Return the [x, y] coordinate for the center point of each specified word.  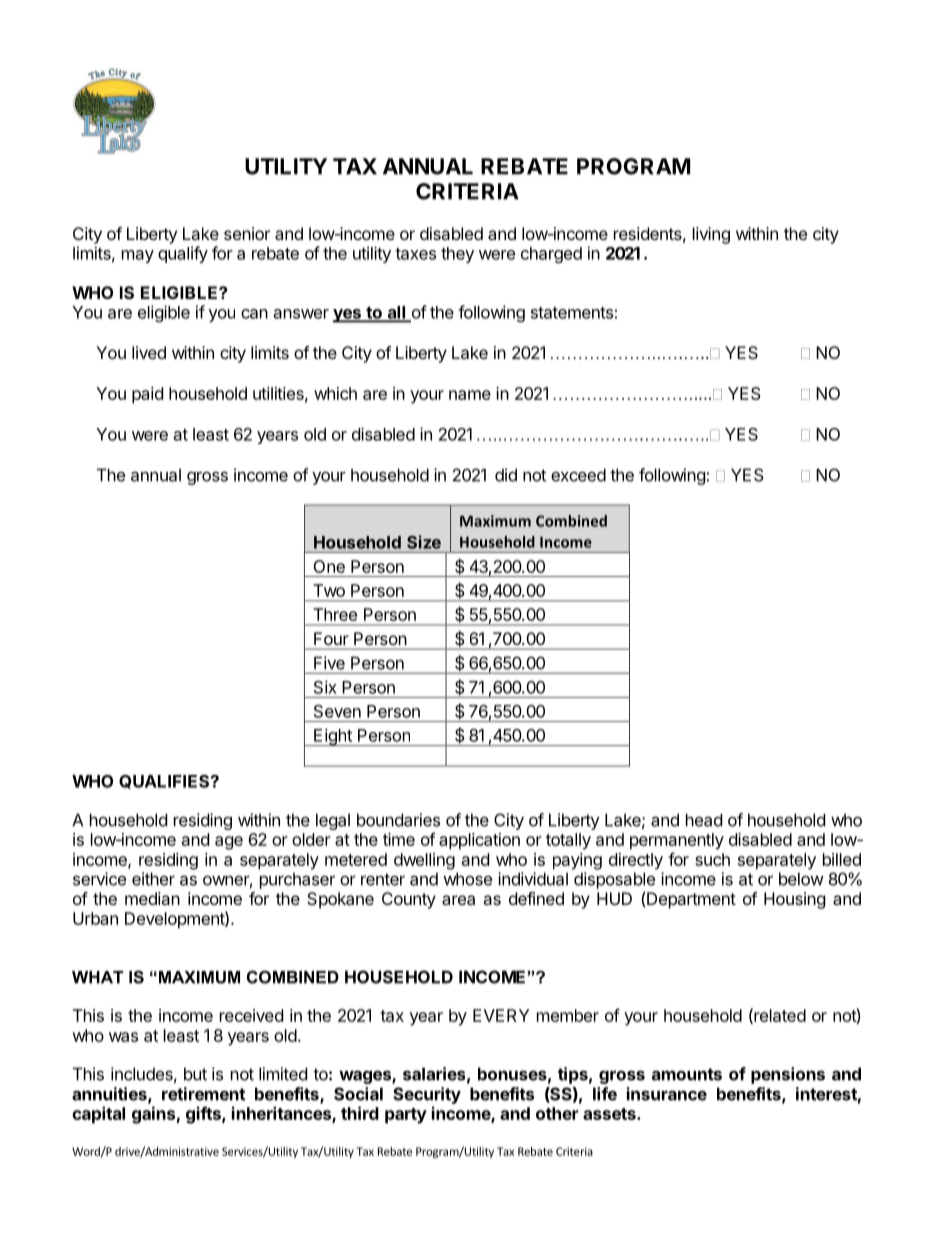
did [506, 475]
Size [424, 542]
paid [147, 395]
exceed [578, 475]
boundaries [398, 820]
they [457, 255]
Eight [333, 737]
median [152, 898]
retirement [203, 1094]
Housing [795, 900]
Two [329, 590]
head [704, 820]
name [470, 395]
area [458, 900]
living [711, 235]
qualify [183, 254]
